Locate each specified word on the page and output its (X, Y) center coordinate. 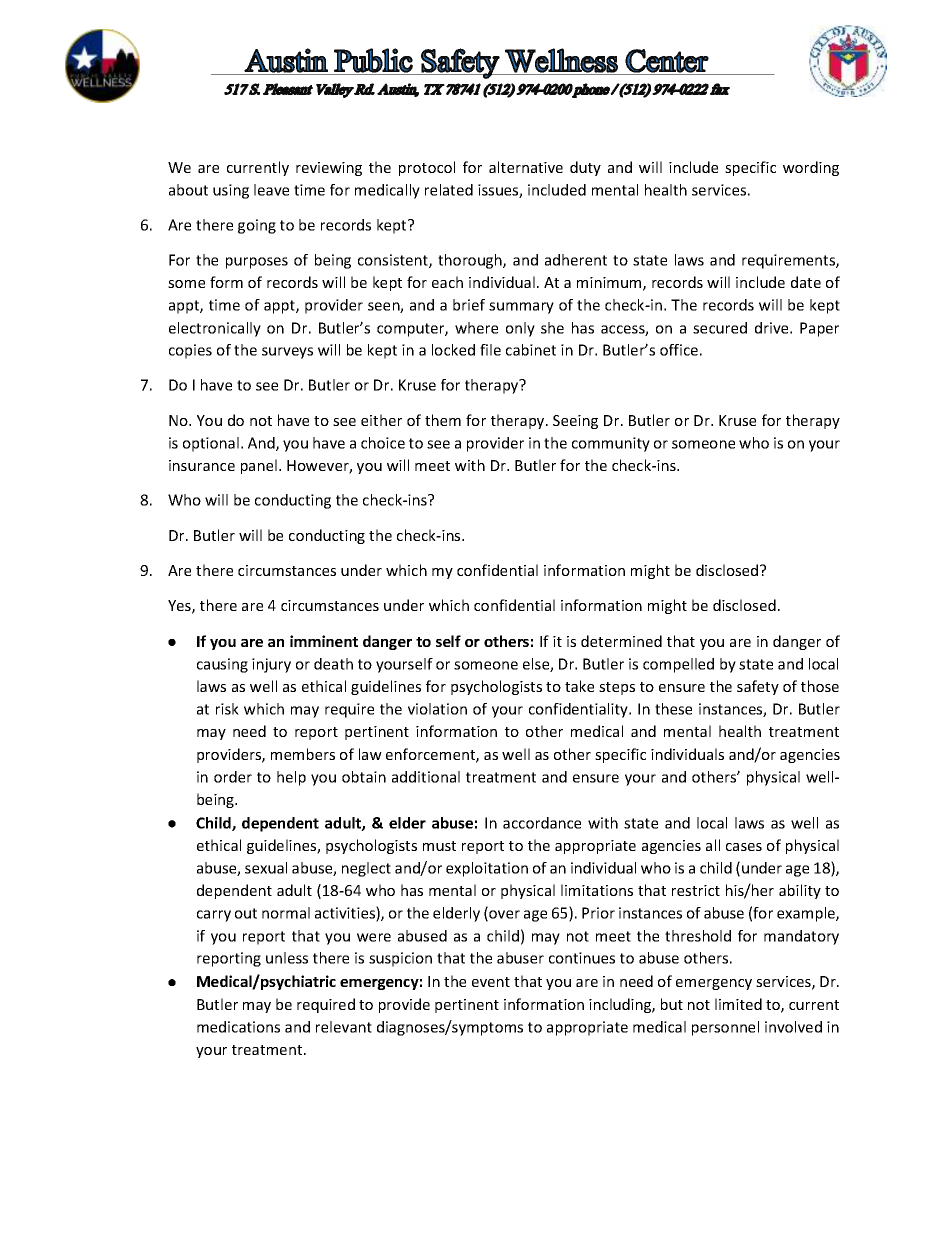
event (491, 982)
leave (271, 190)
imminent (324, 641)
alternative (526, 167)
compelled (678, 665)
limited (738, 1004)
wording (811, 168)
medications (238, 1027)
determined (621, 641)
